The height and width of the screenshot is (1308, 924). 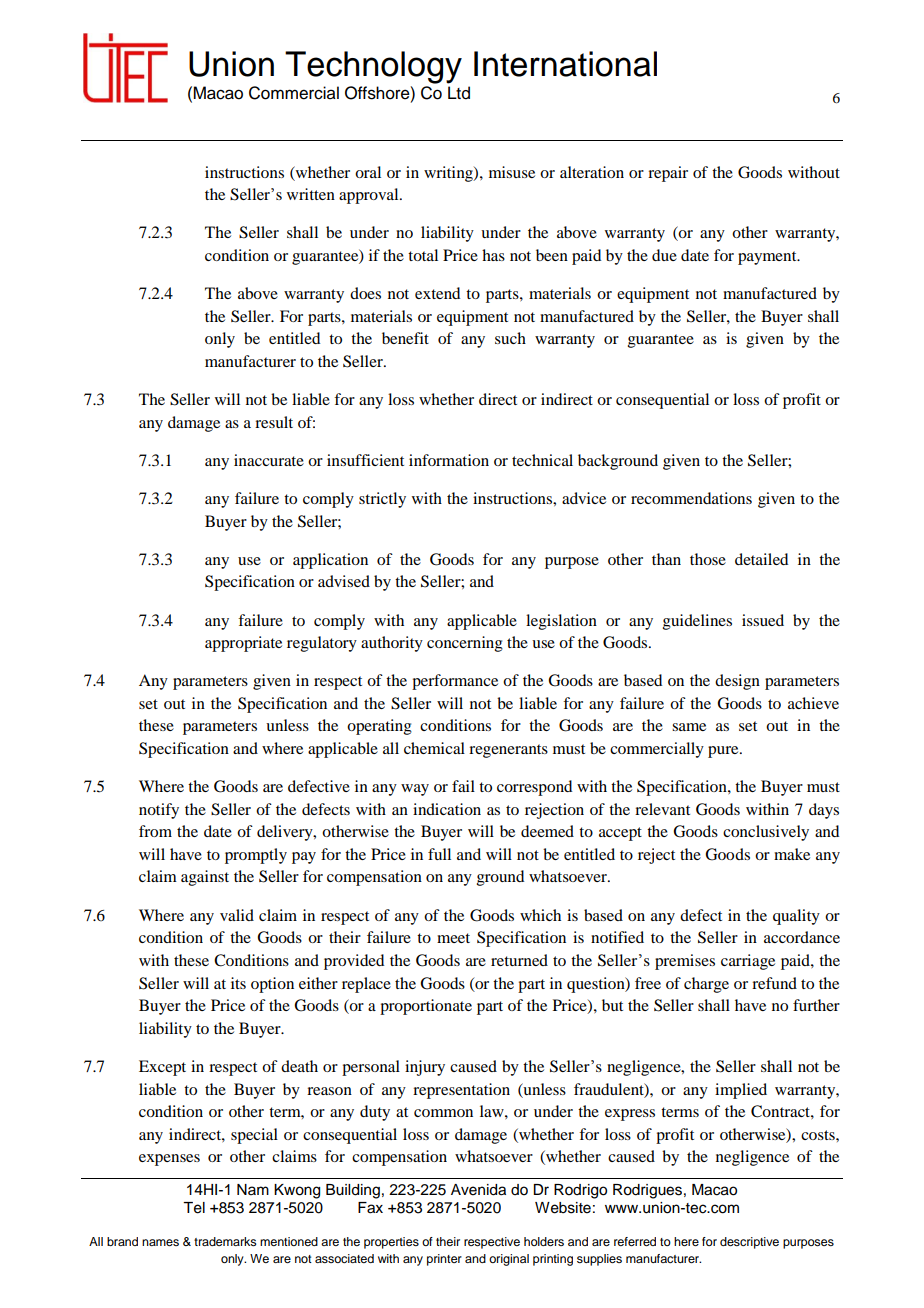 What do you see at coordinates (243, 644) in the screenshot?
I see `appropriate` at bounding box center [243, 644].
